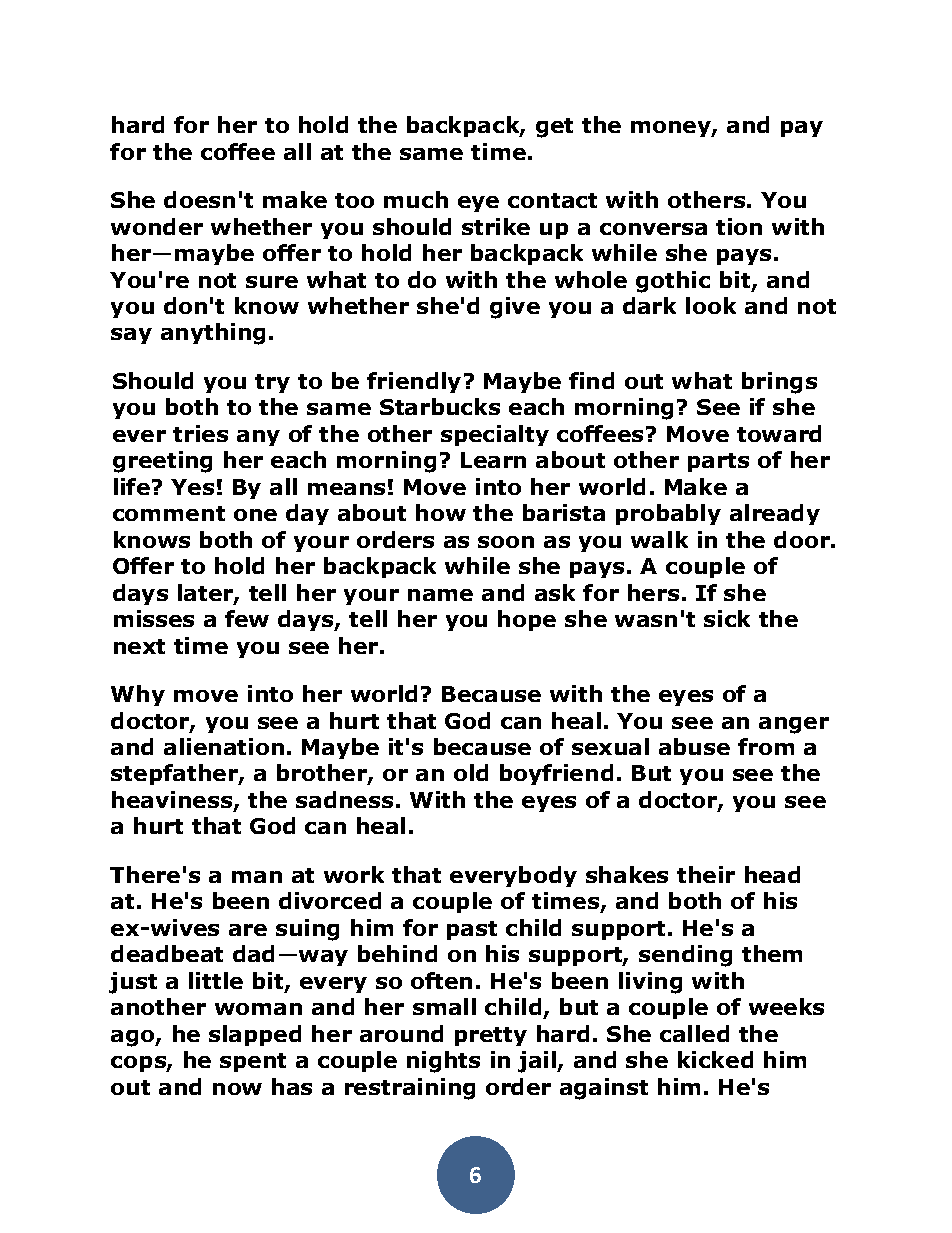  I want to click on kicked, so click(715, 1059).
